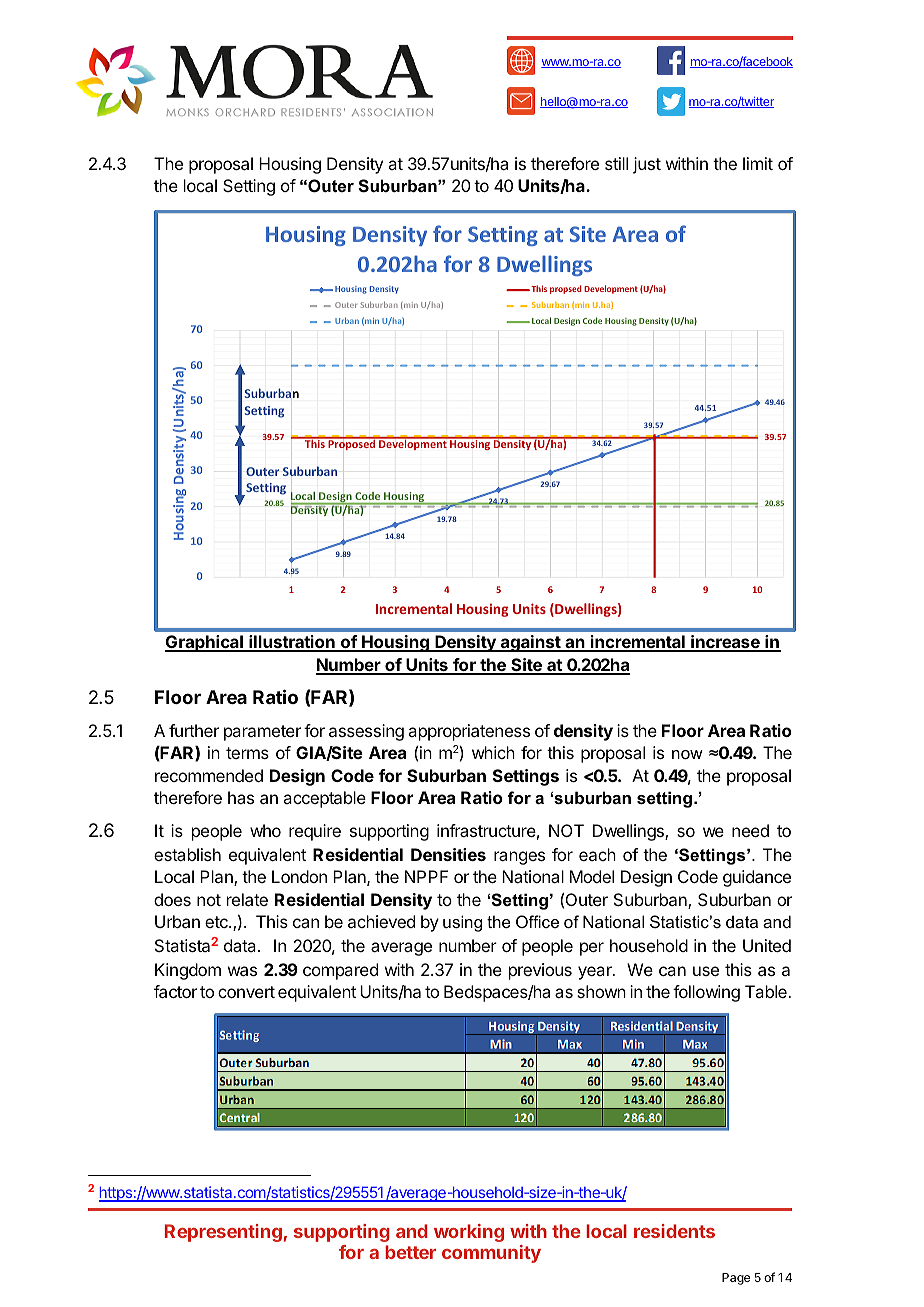  Describe the element at coordinates (647, 165) in the page. I see `just` at that location.
